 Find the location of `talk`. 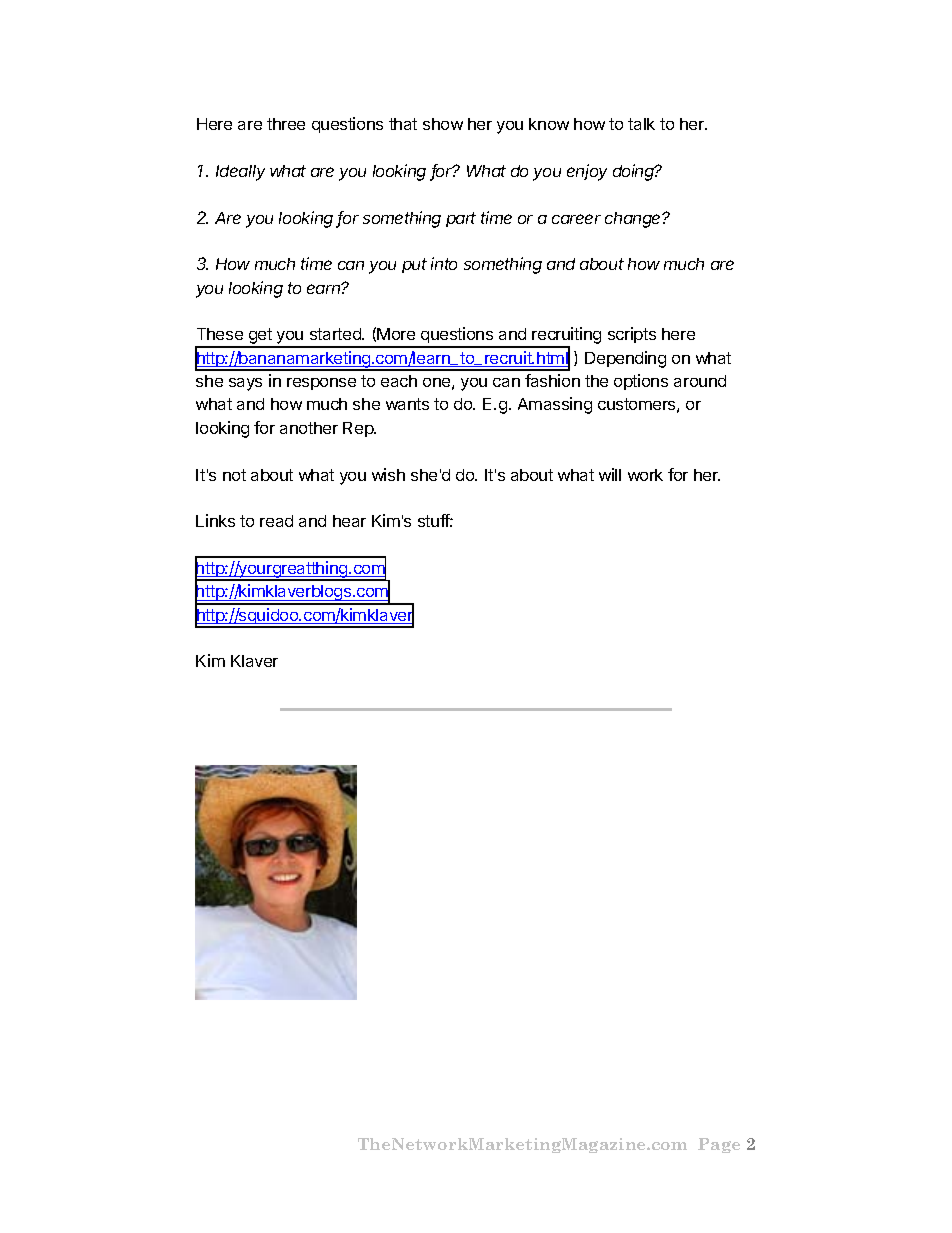

talk is located at coordinates (641, 124).
